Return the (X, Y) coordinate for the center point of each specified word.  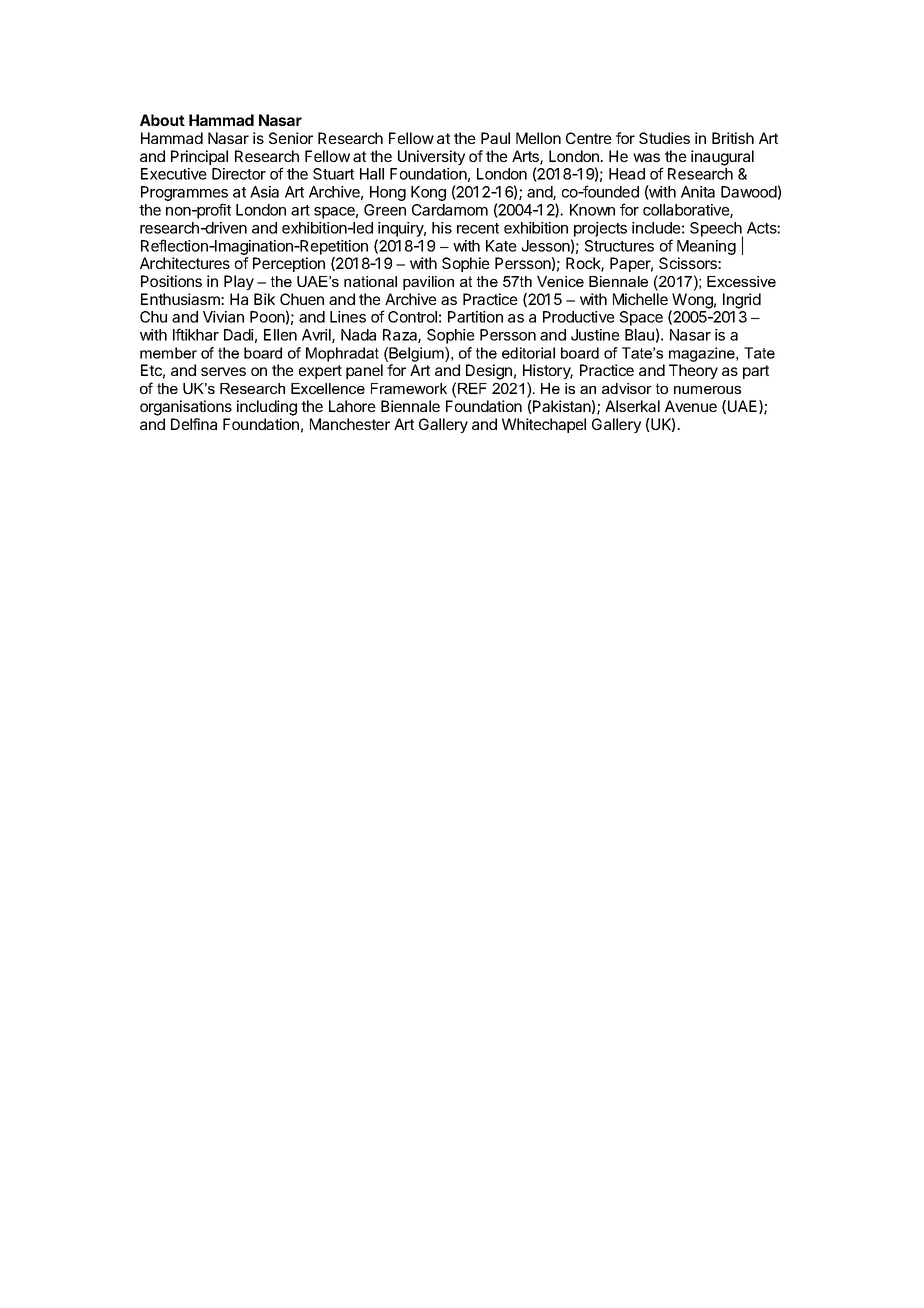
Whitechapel (544, 425)
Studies (664, 138)
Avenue (691, 406)
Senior (291, 138)
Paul (495, 138)
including (267, 408)
